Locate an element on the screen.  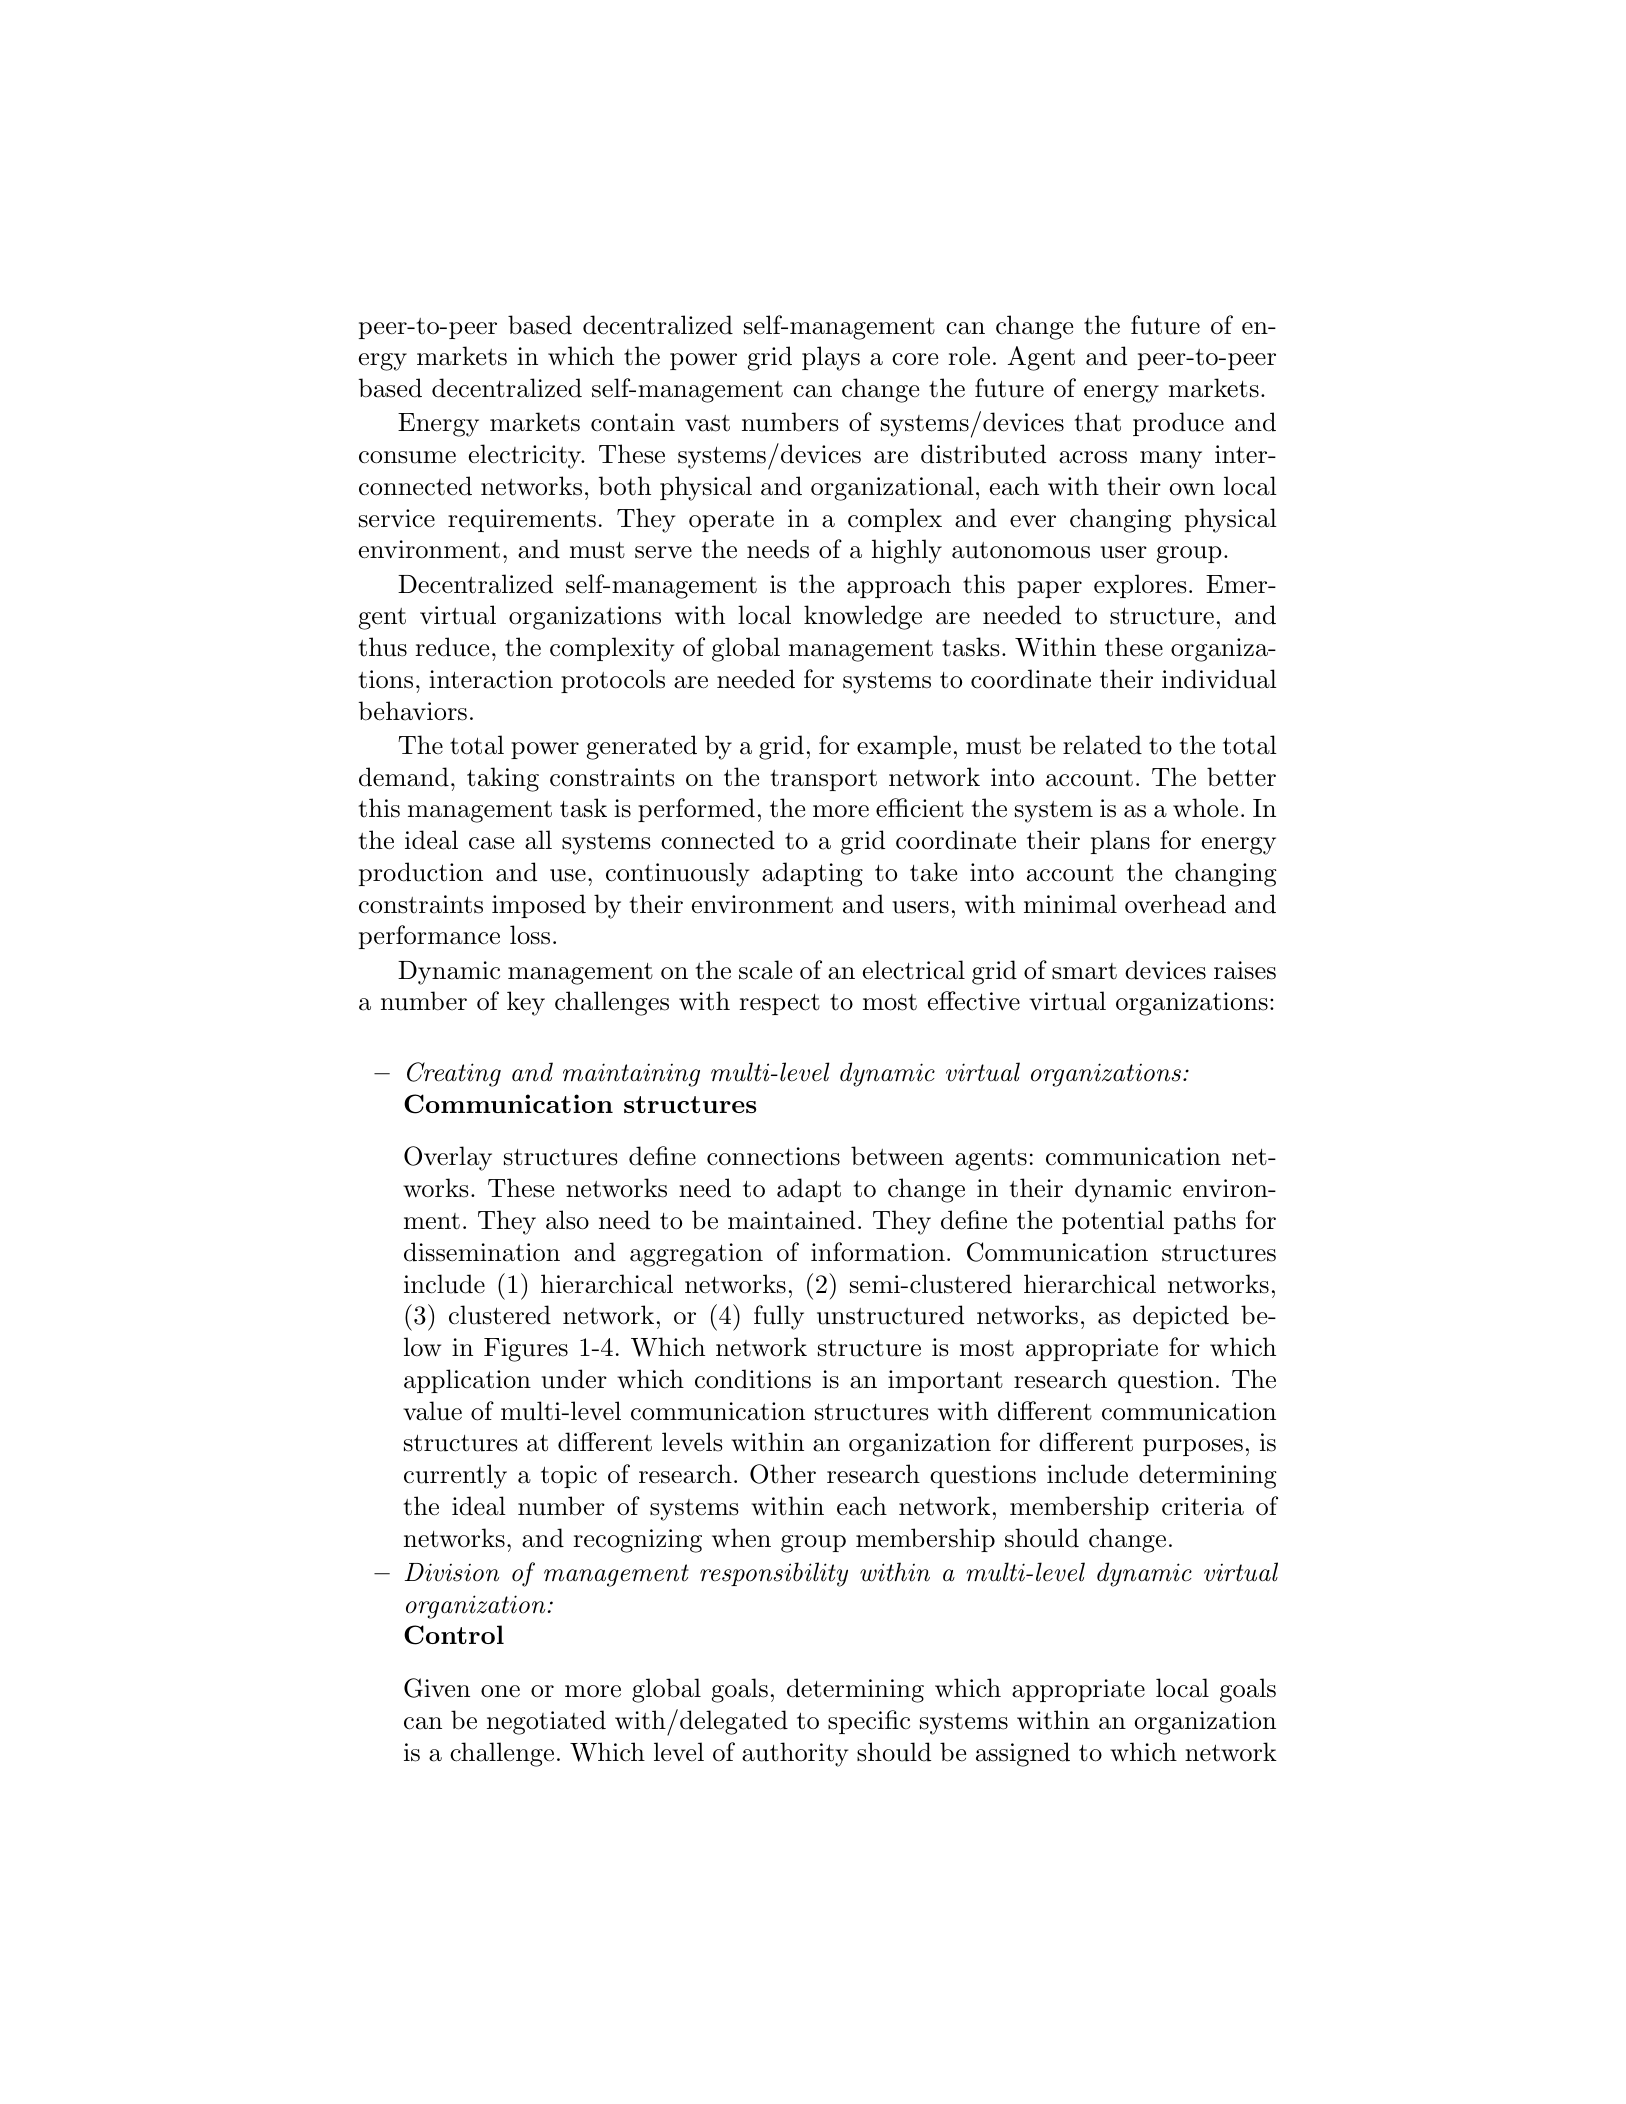
respect is located at coordinates (779, 1004).
